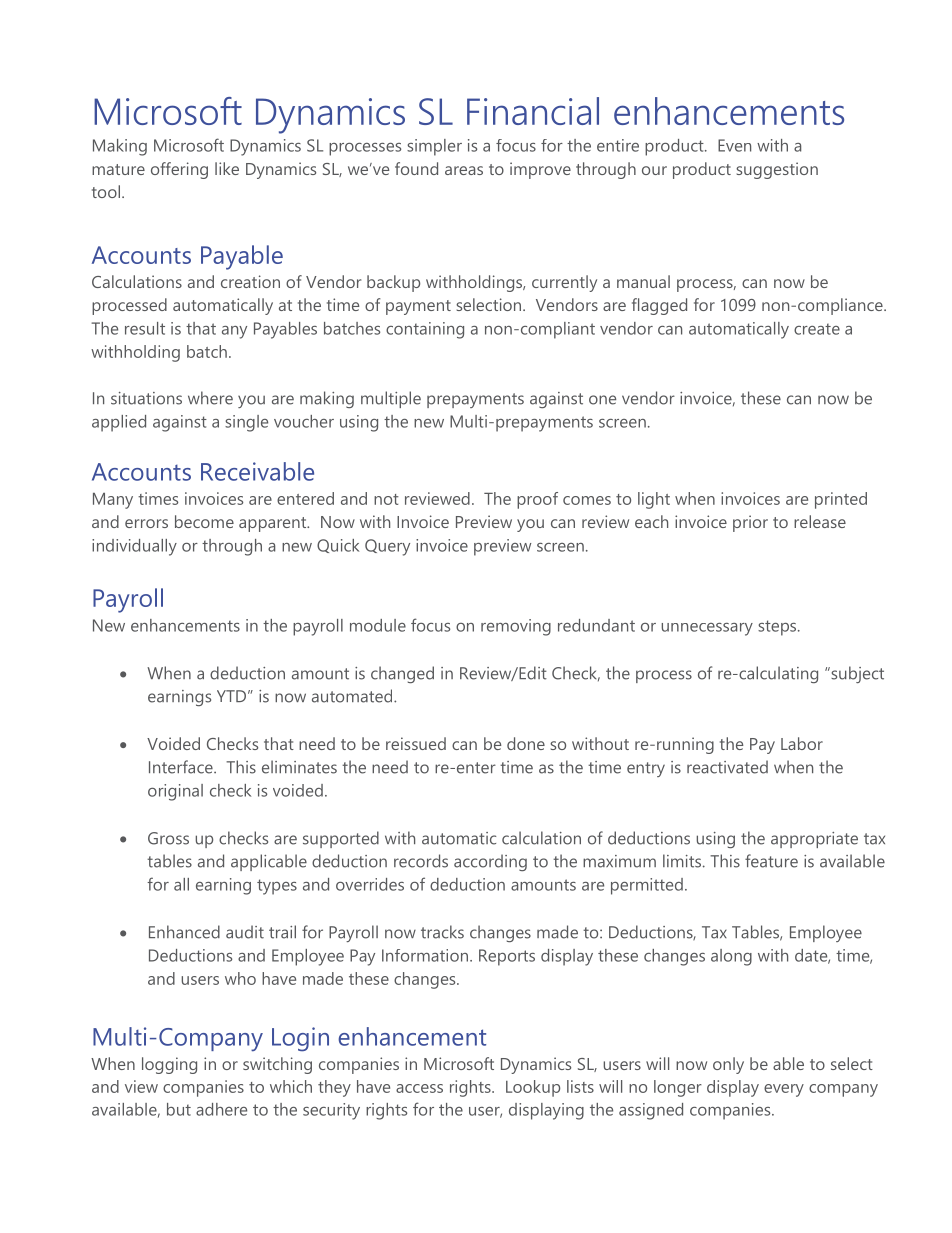 Image resolution: width=952 pixels, height=1233 pixels. Describe the element at coordinates (734, 145) in the screenshot. I see `Even` at that location.
